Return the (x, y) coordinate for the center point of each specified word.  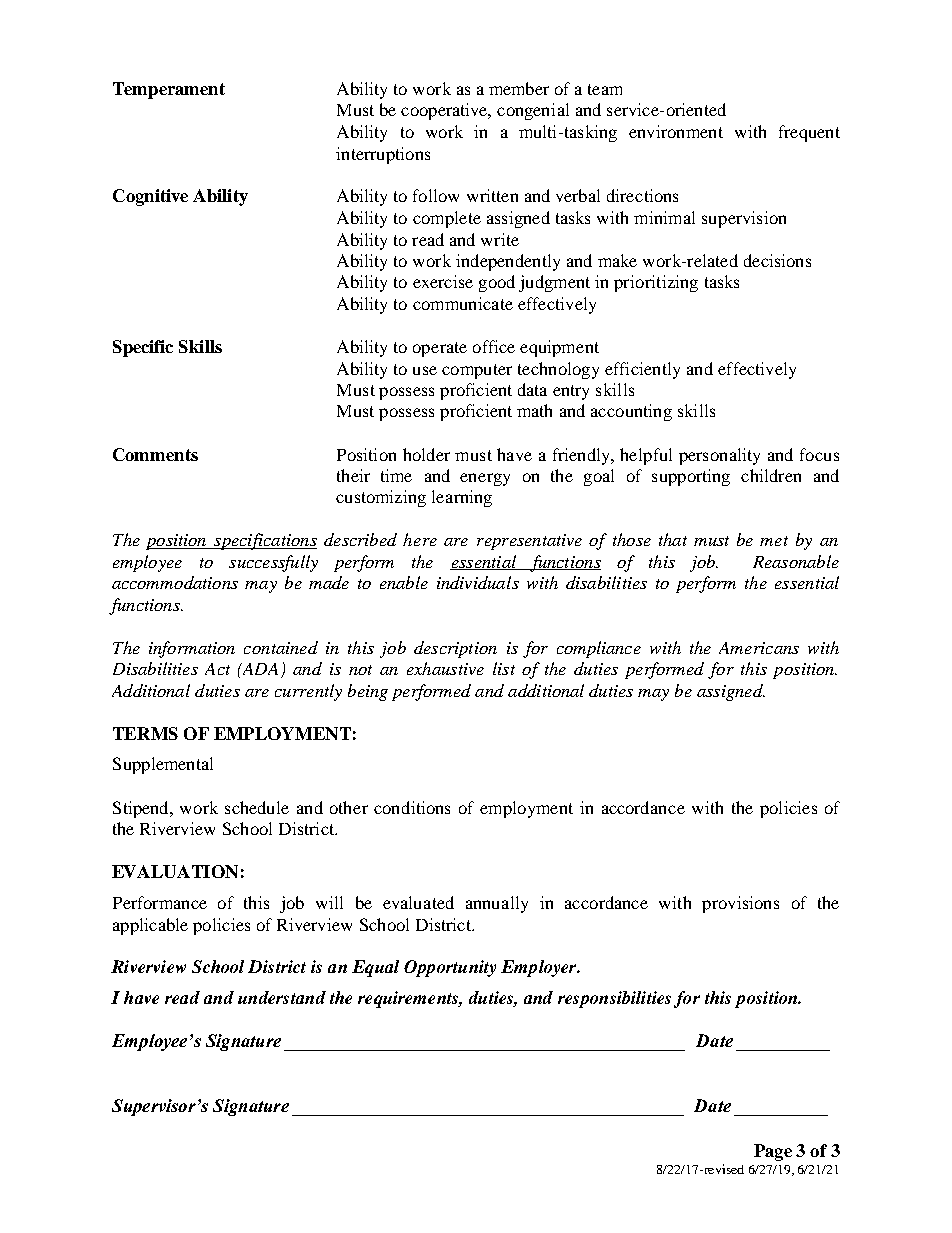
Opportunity (450, 968)
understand (282, 997)
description (455, 649)
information (192, 649)
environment (676, 131)
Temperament (169, 90)
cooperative (445, 111)
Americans (759, 648)
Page (773, 1152)
